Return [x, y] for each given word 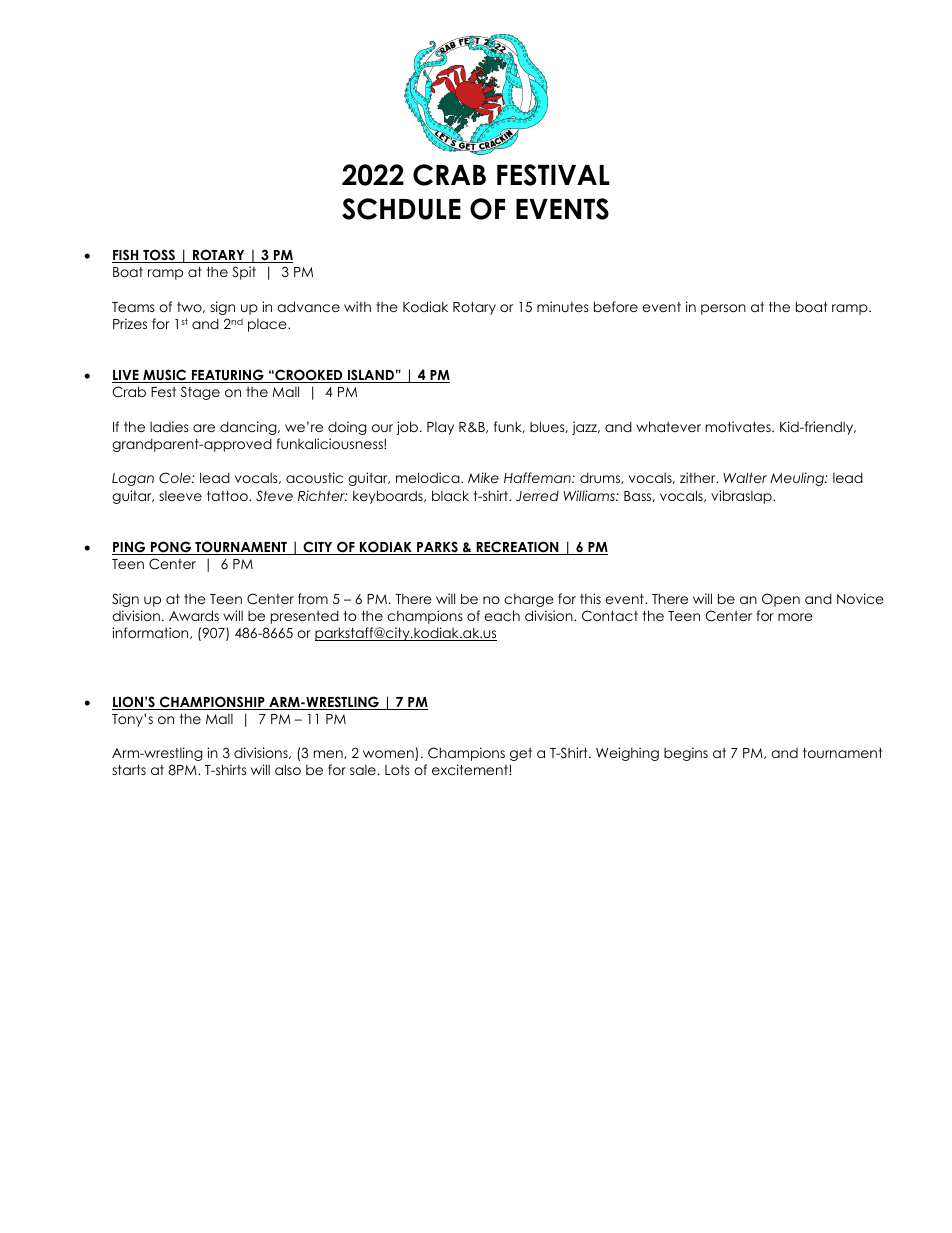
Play [440, 428]
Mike [483, 477]
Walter [745, 477]
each [502, 615]
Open [781, 600]
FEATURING [227, 376]
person [723, 309]
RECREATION [517, 548]
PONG [171, 548]
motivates [739, 426]
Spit [244, 273]
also [288, 769]
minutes [563, 306]
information [151, 633]
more [795, 617]
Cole [176, 478]
